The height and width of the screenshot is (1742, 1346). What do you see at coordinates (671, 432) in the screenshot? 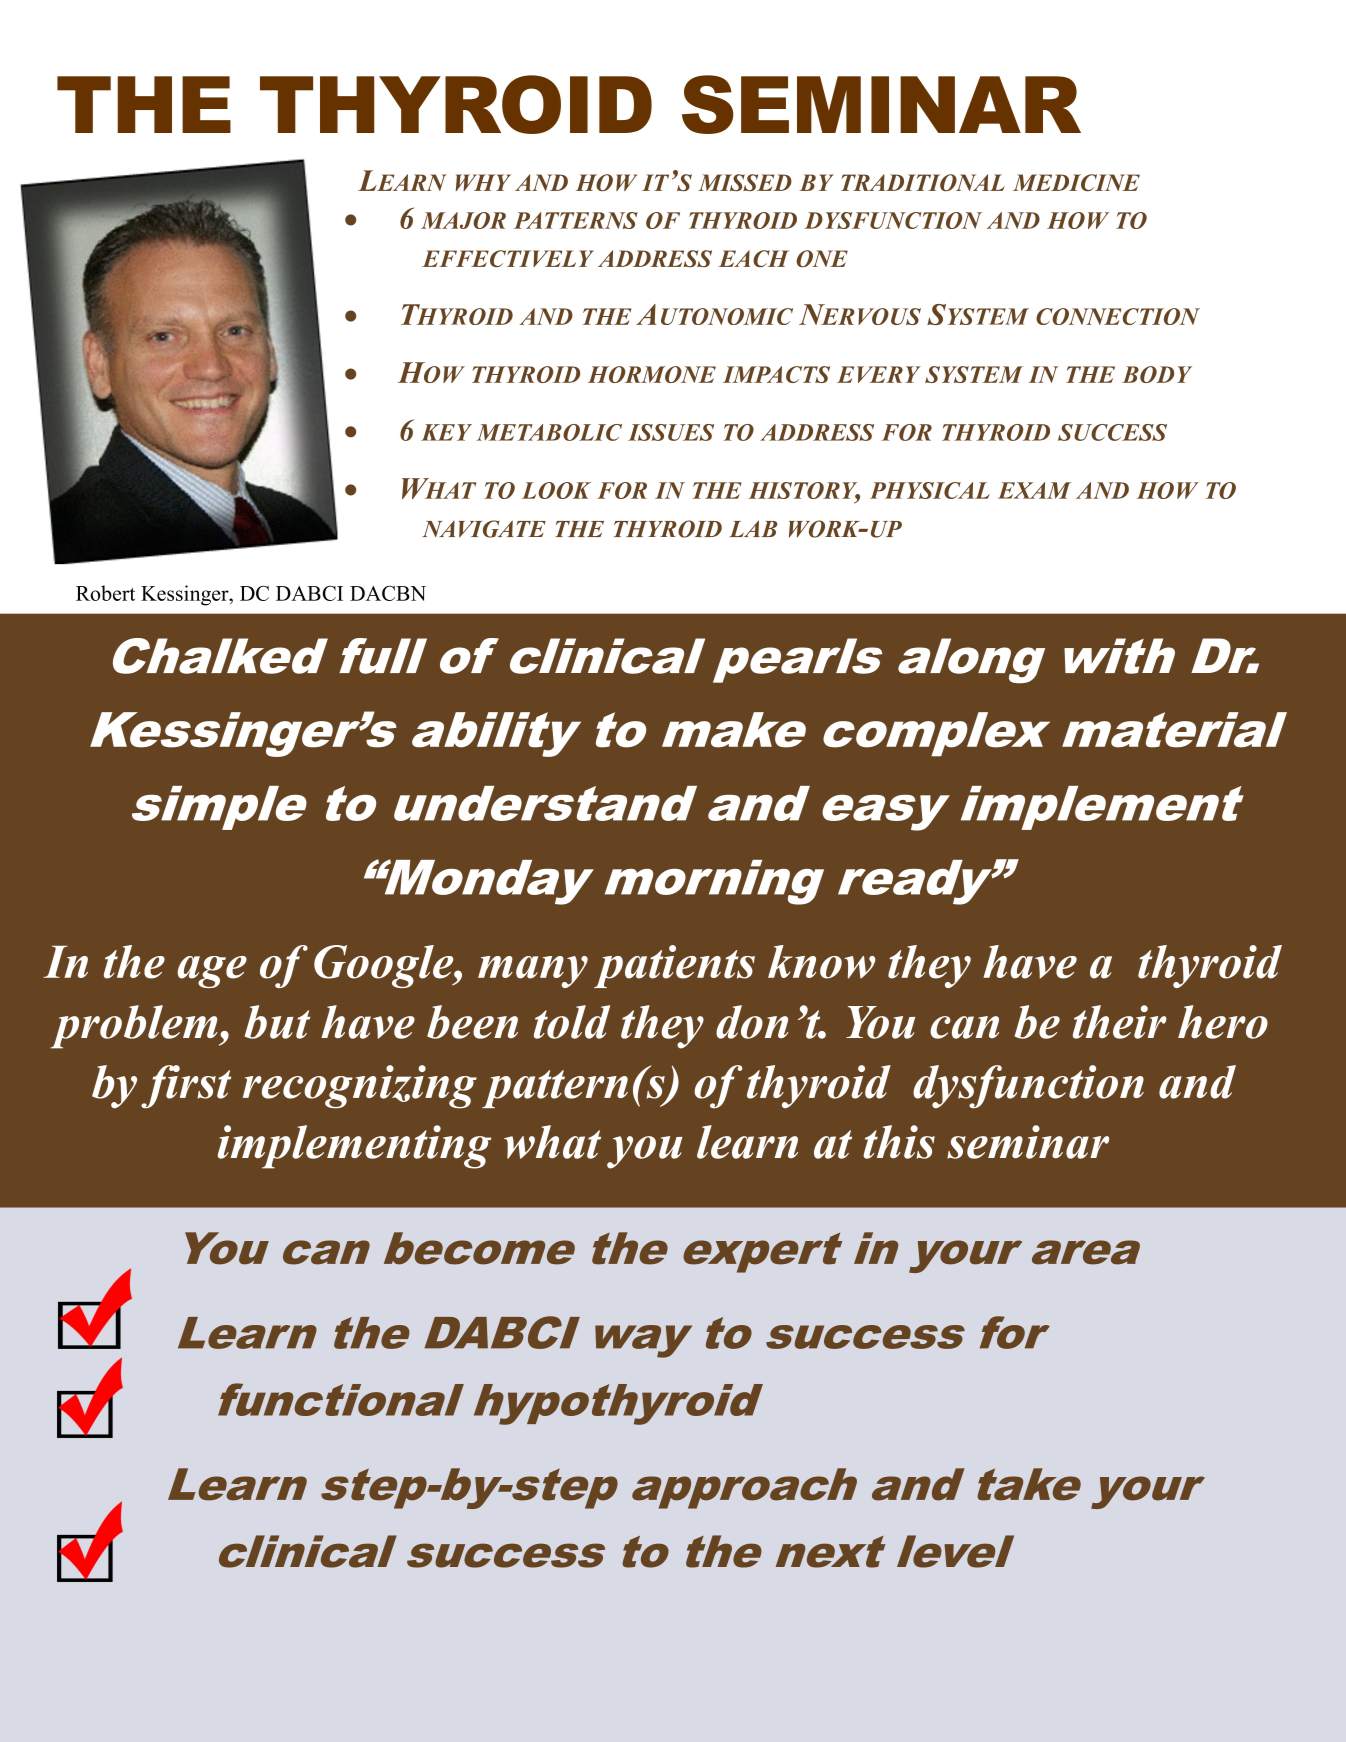
I see `ISSUES` at bounding box center [671, 432].
